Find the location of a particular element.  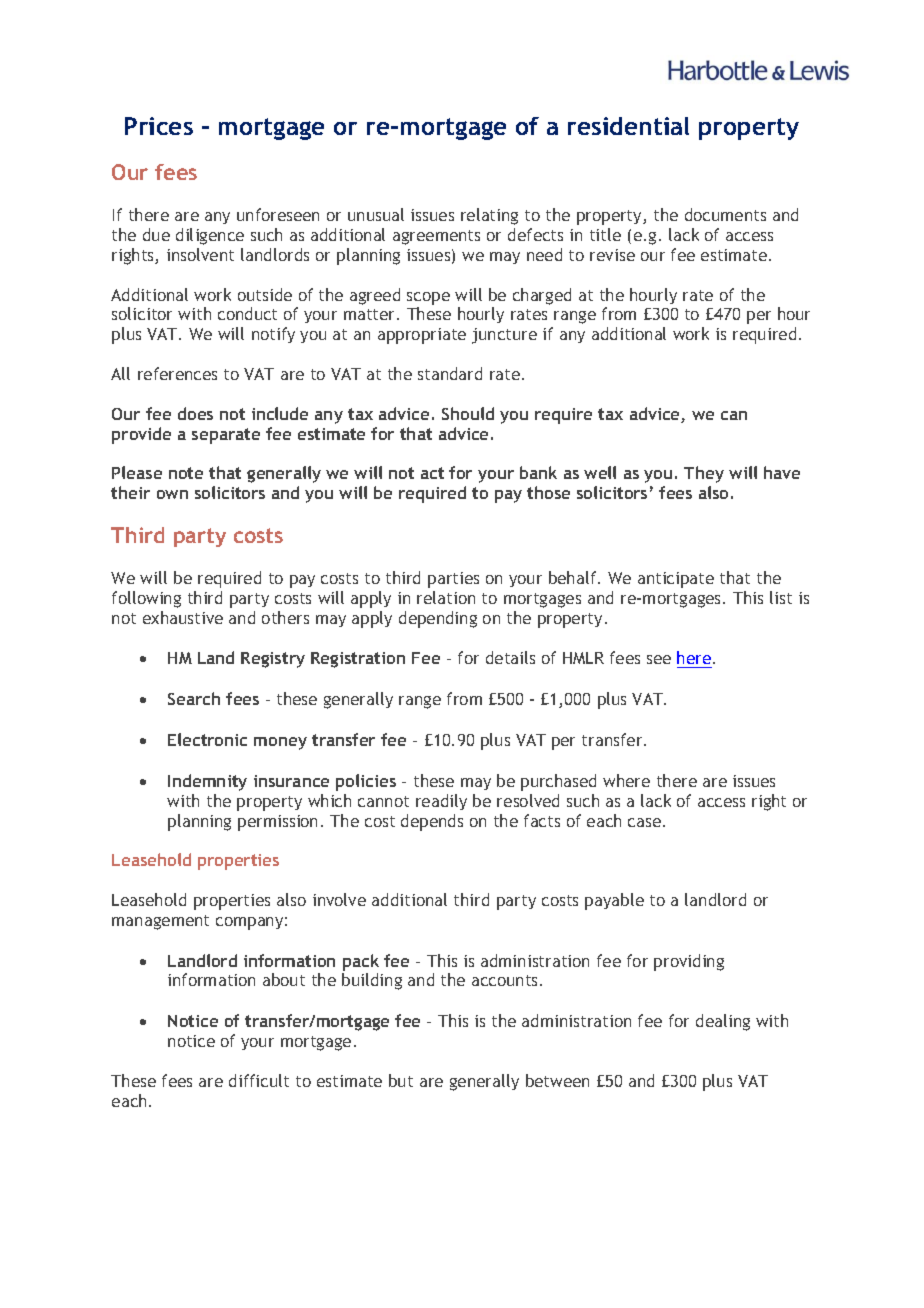

list is located at coordinates (781, 597).
